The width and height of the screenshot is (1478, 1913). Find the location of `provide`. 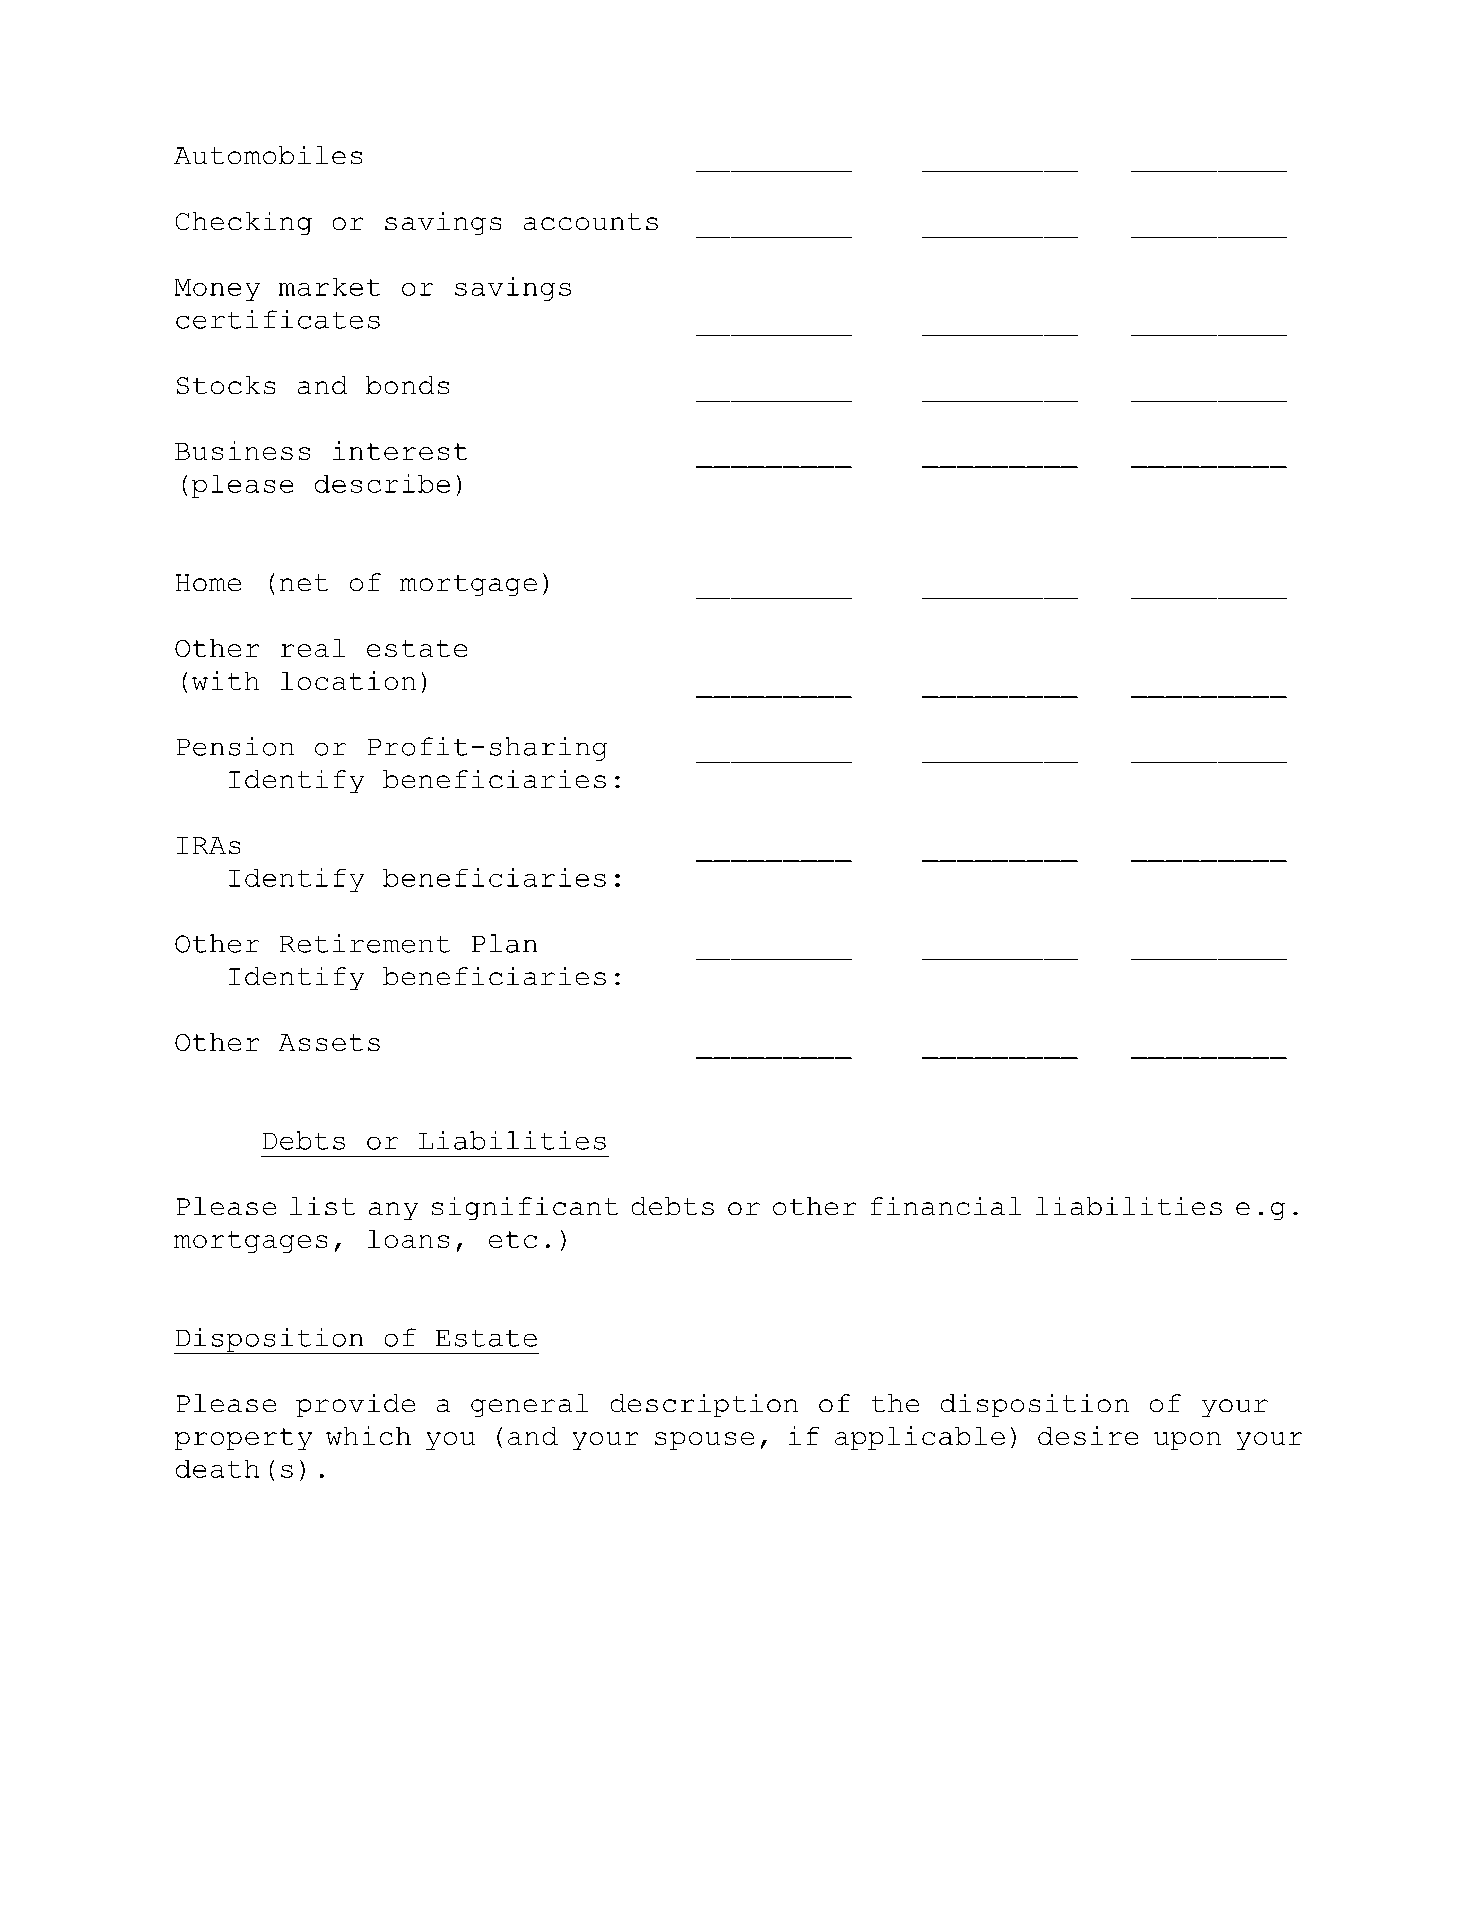

provide is located at coordinates (355, 1405).
